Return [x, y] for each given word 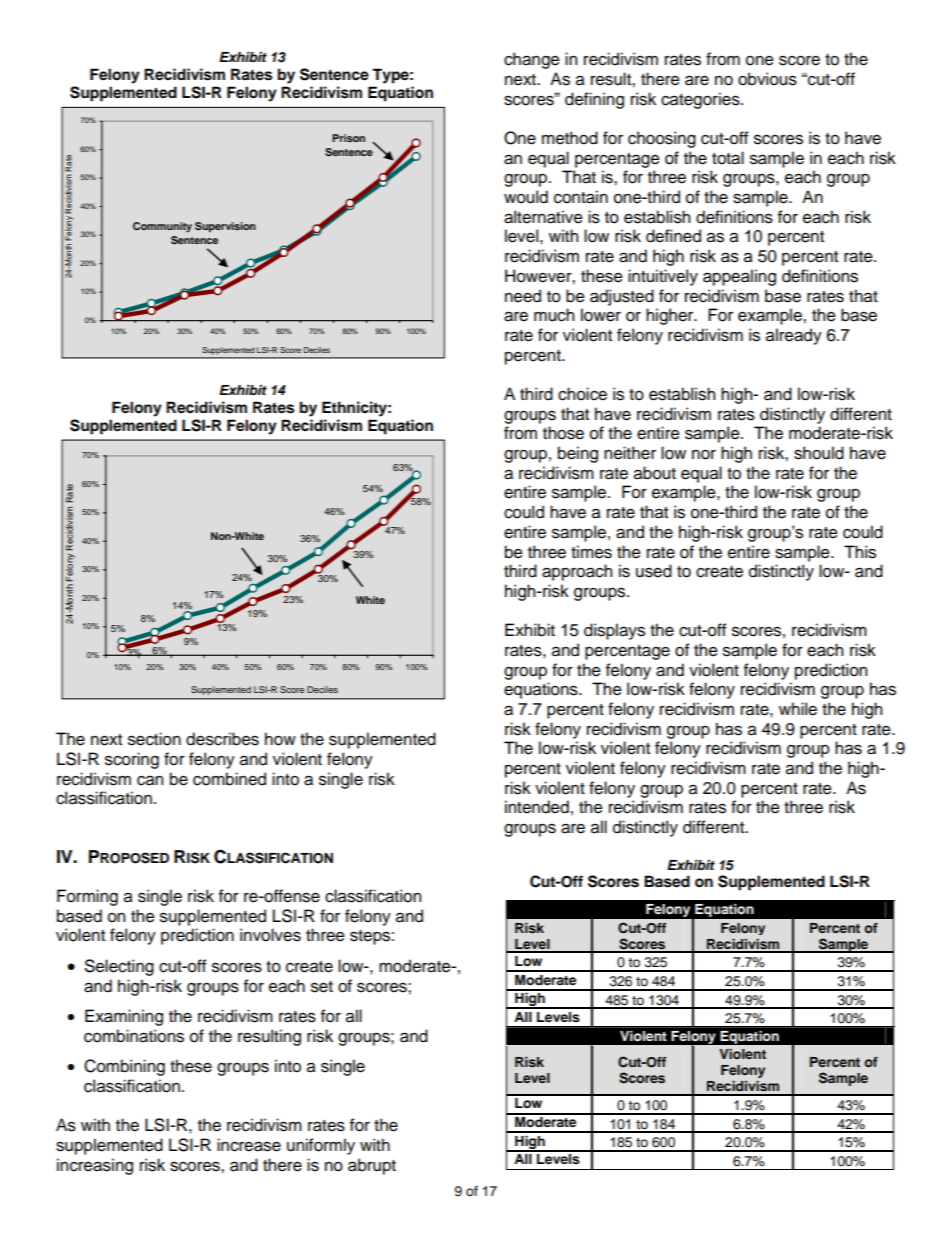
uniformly [321, 1146]
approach [577, 572]
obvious [767, 79]
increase [249, 1145]
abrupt [372, 1166]
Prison [348, 138]
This [860, 552]
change [532, 60]
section [154, 739]
